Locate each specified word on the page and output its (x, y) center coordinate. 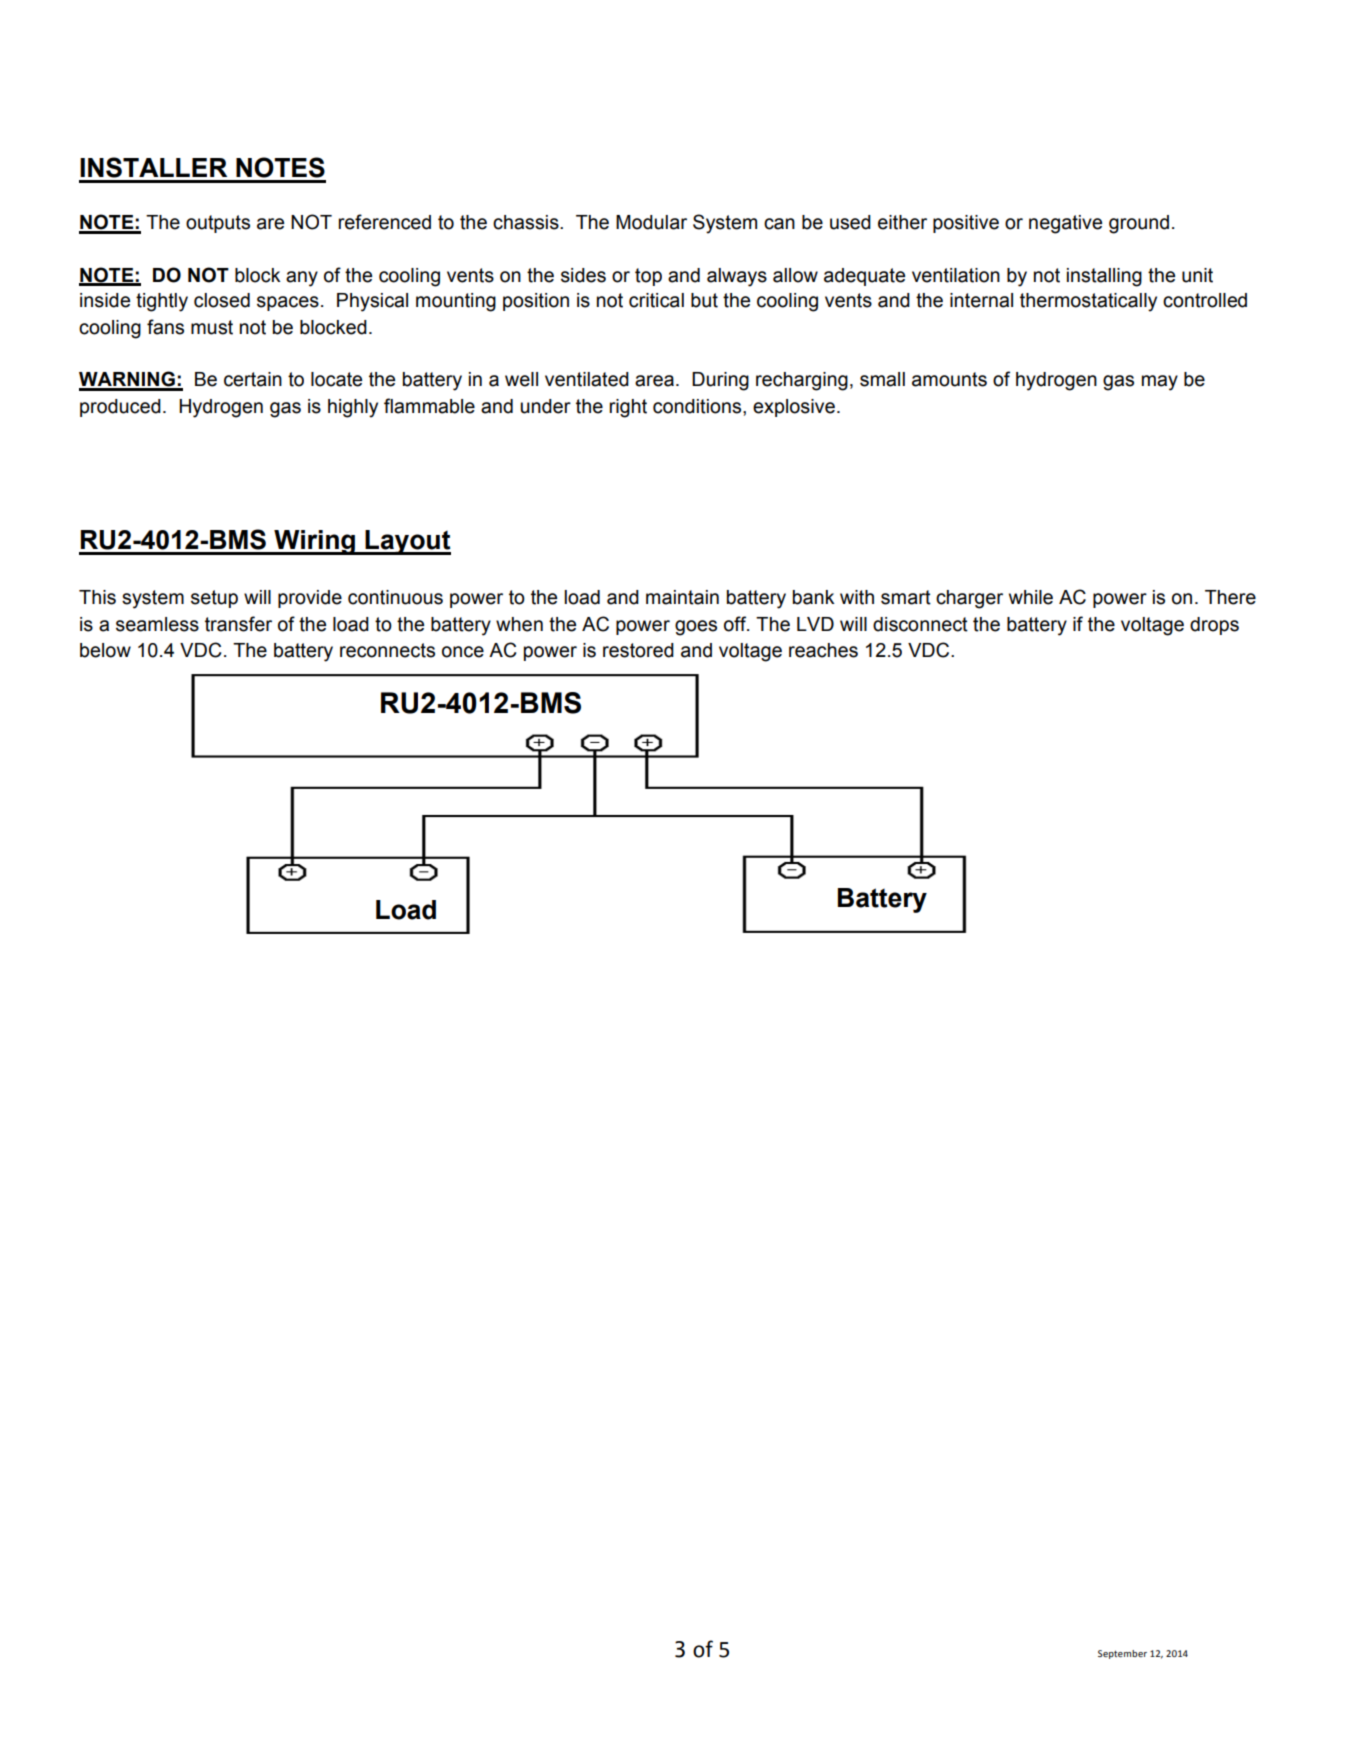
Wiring (314, 542)
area (654, 381)
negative (1065, 224)
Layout (407, 542)
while (1031, 597)
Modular (651, 222)
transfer (238, 624)
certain (253, 379)
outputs (218, 224)
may (1160, 383)
